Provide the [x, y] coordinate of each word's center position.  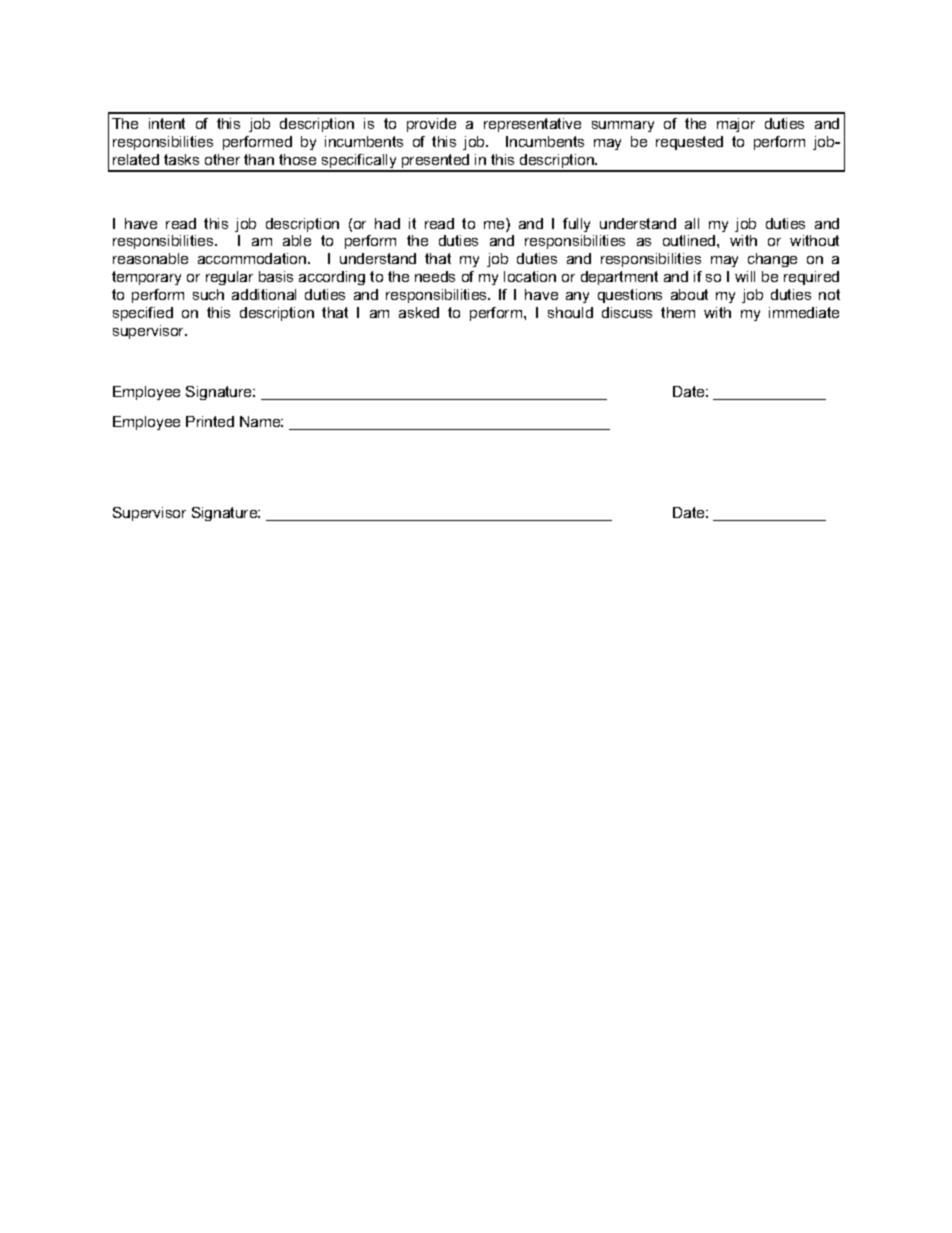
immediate [804, 312]
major [736, 125]
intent [167, 123]
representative [532, 125]
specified [143, 314]
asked [419, 312]
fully [576, 225]
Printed [210, 421]
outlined [690, 240]
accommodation [253, 258]
